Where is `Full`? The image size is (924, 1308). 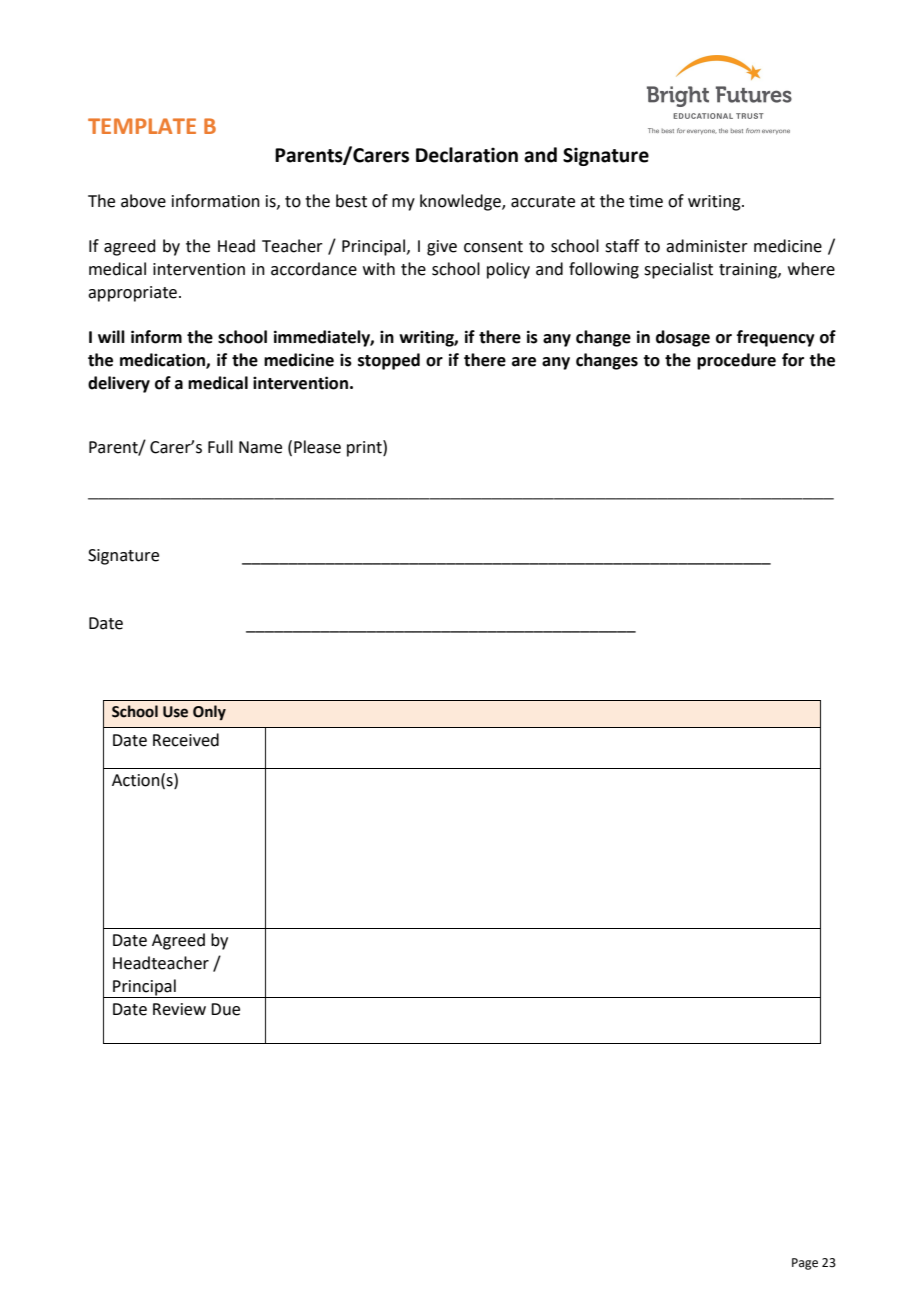 Full is located at coordinates (220, 447).
